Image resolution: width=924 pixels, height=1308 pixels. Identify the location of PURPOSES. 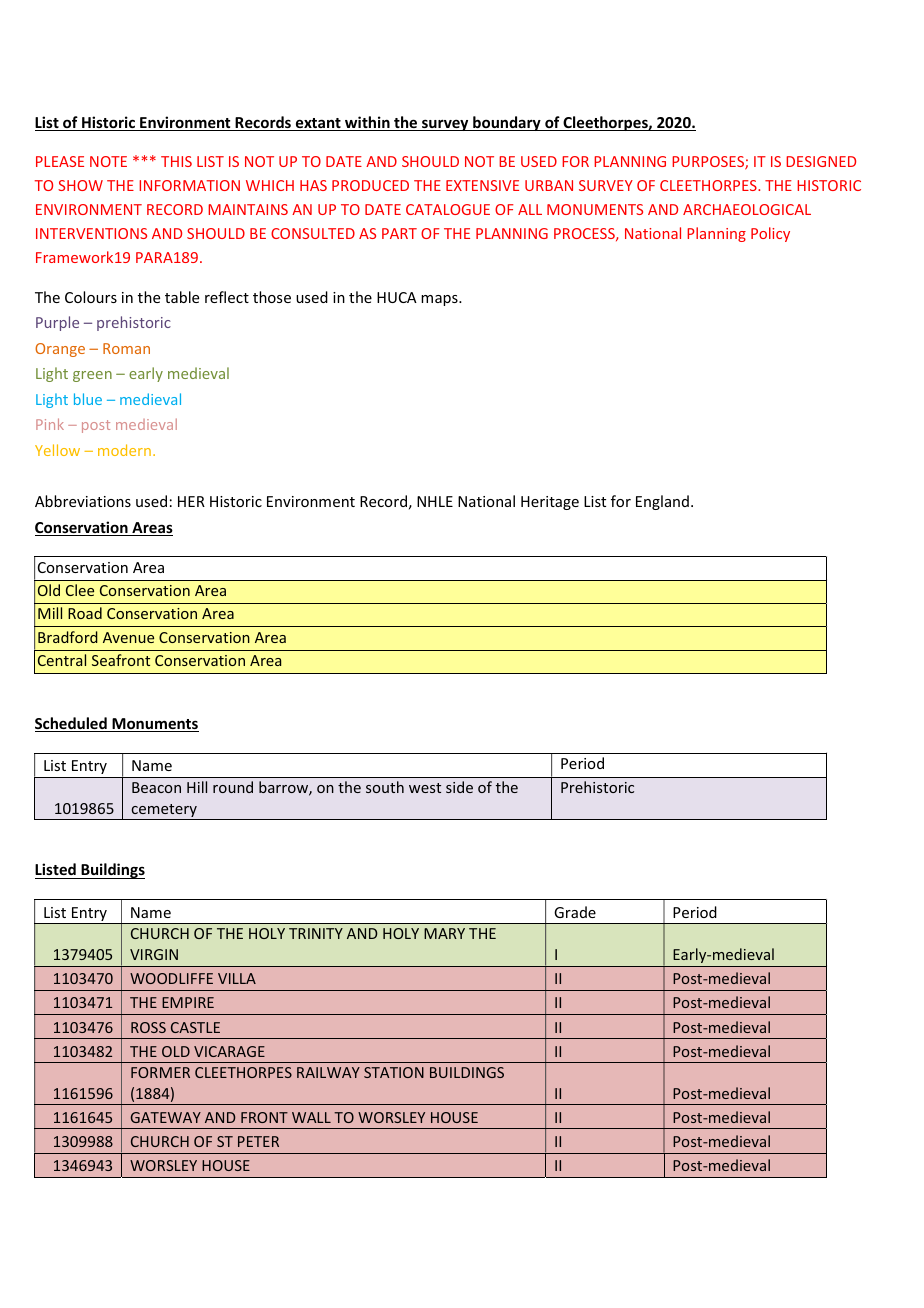
(709, 163).
